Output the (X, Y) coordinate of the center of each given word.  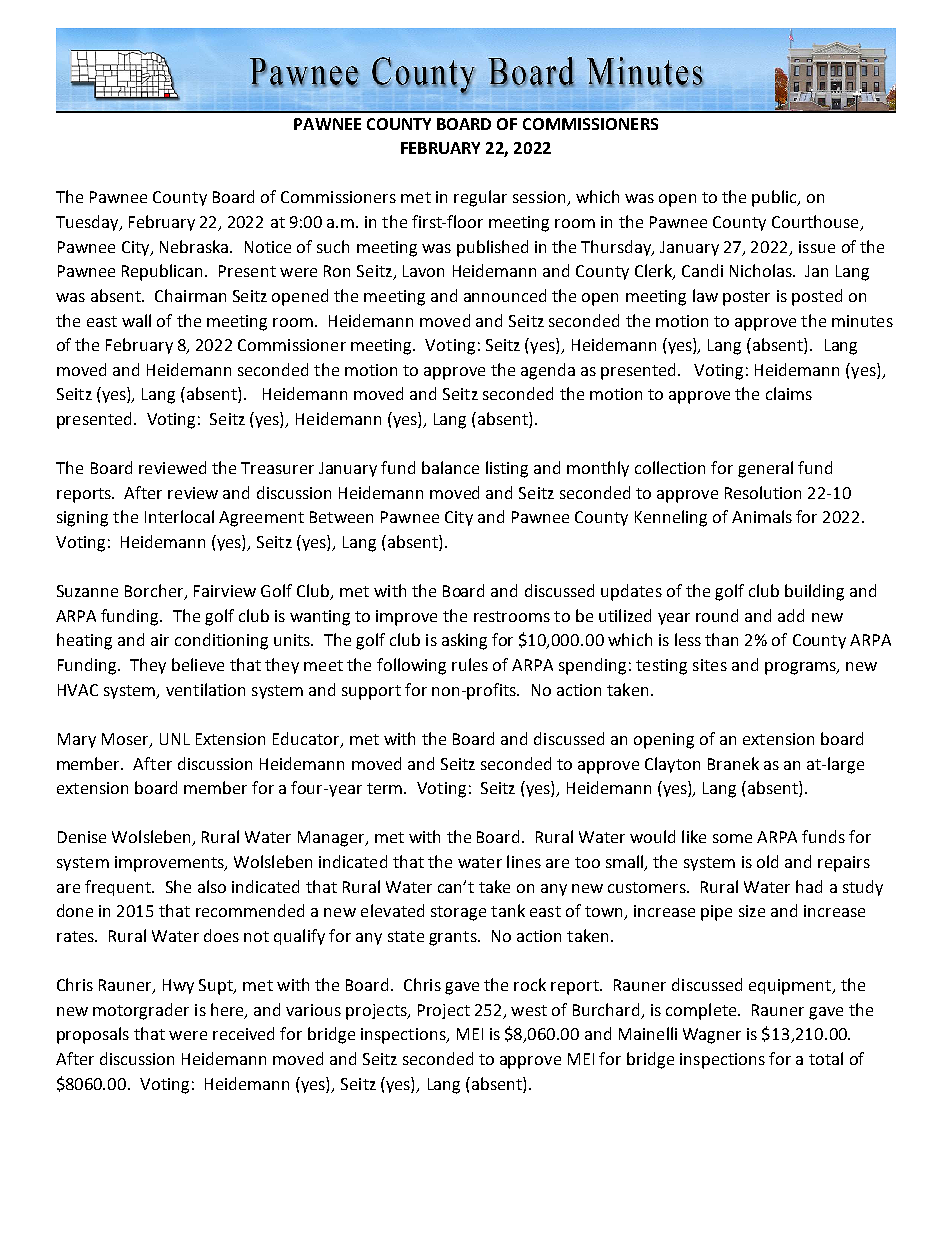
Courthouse (816, 223)
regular (480, 198)
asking (464, 641)
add (791, 615)
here (228, 1010)
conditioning (221, 641)
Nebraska (195, 246)
